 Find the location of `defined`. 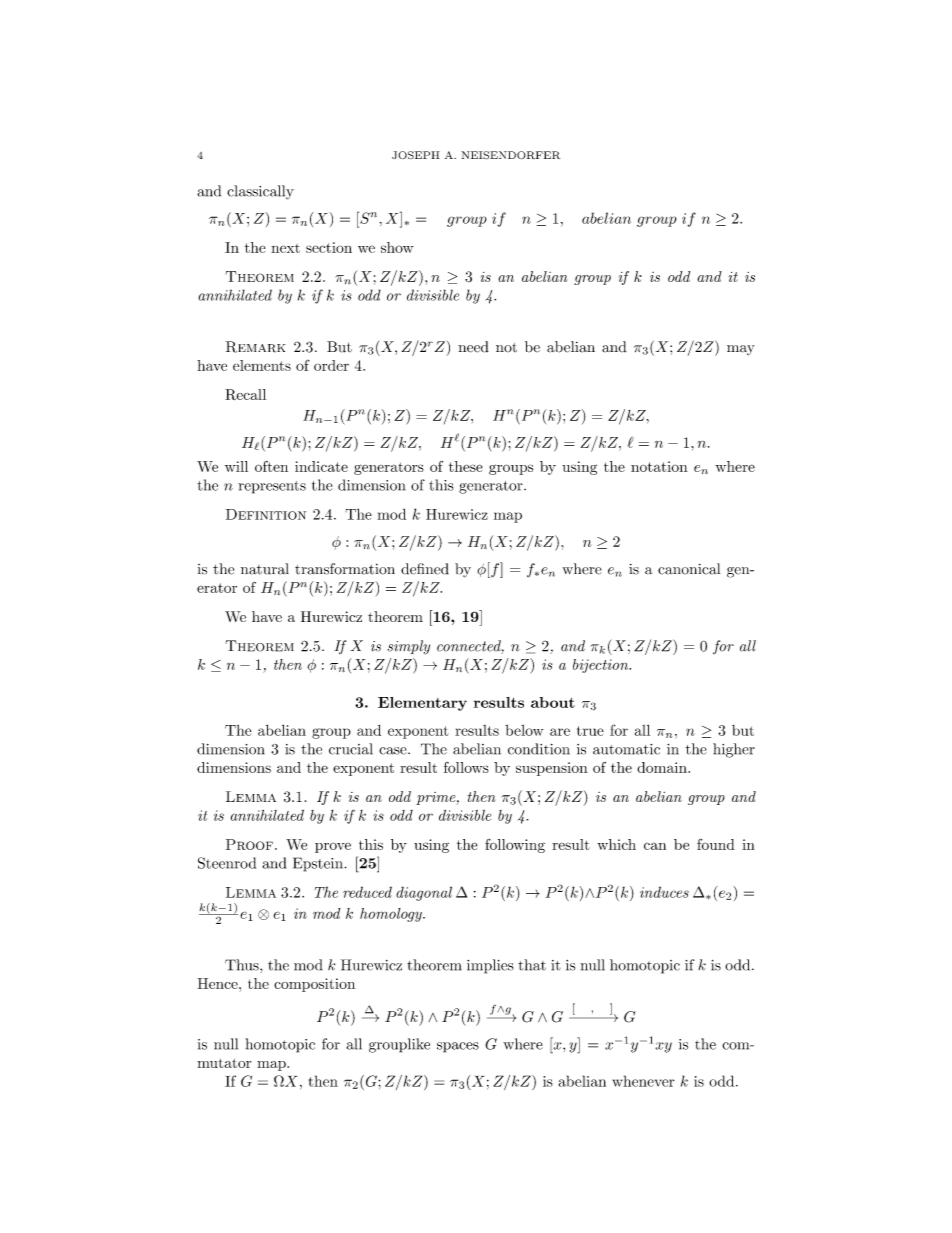

defined is located at coordinates (425, 569).
